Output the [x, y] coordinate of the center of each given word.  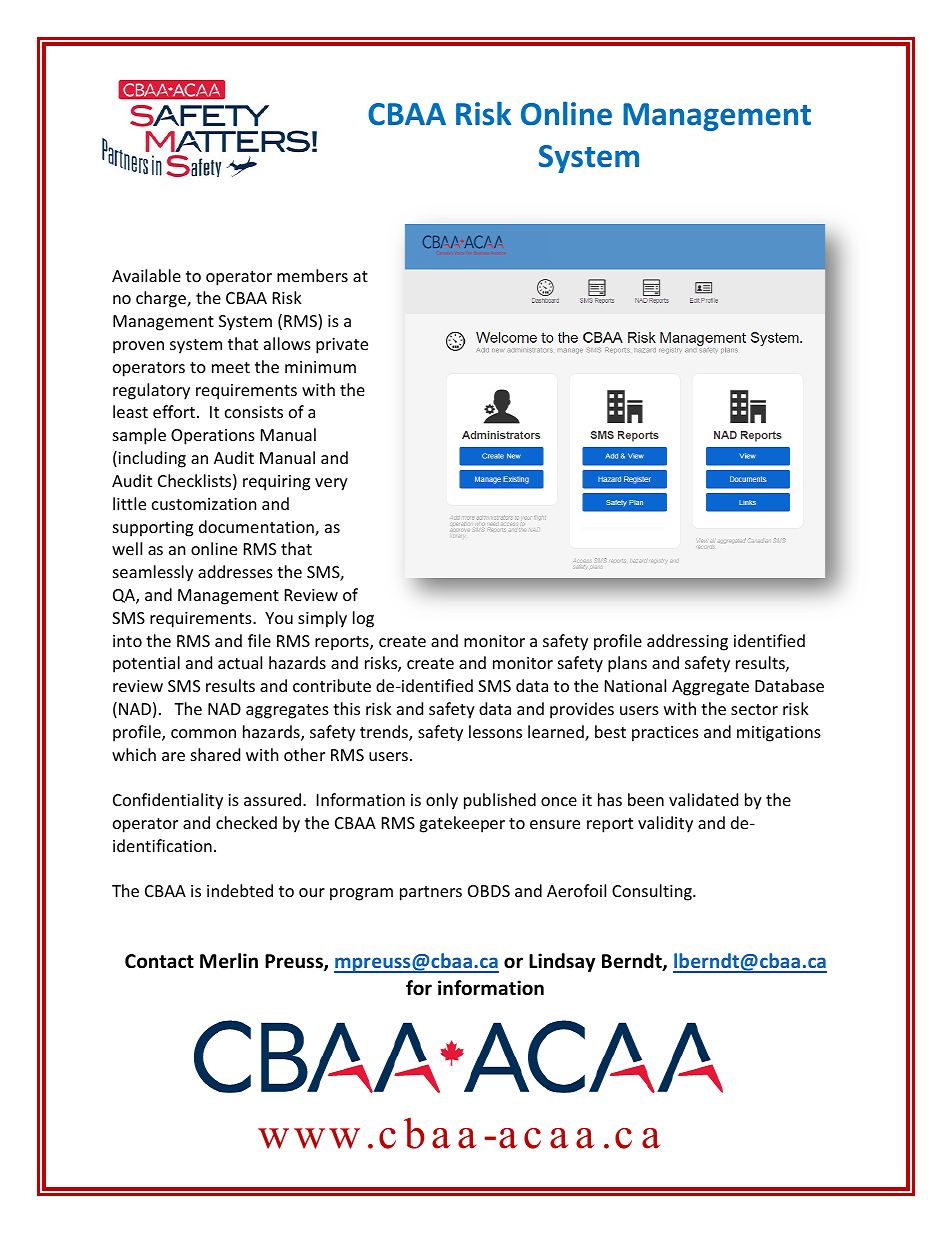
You [279, 618]
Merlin [229, 961]
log [363, 619]
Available [146, 275]
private [342, 346]
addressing [687, 642]
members [312, 275]
